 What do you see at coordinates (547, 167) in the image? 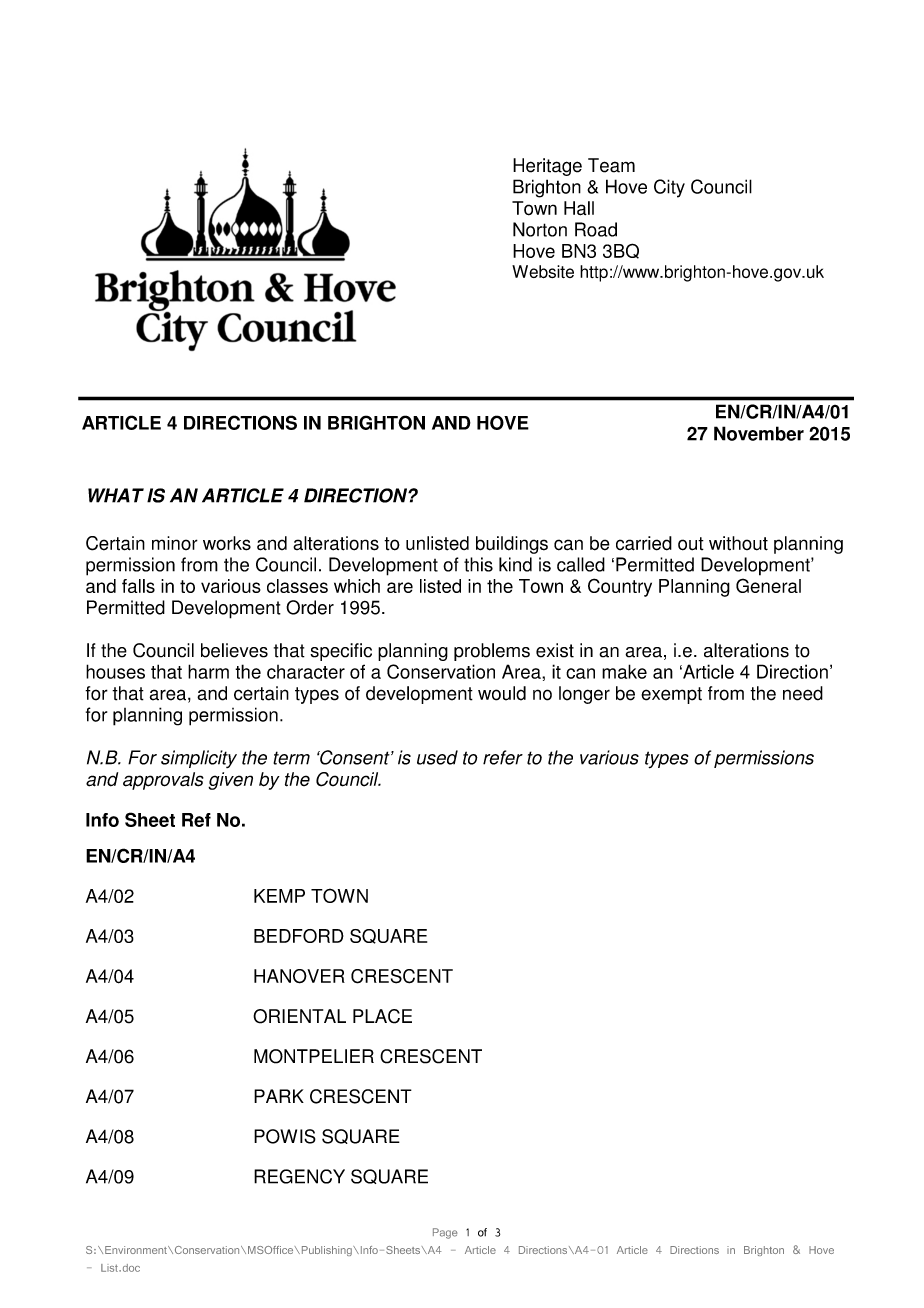
I see `Heritage` at bounding box center [547, 167].
